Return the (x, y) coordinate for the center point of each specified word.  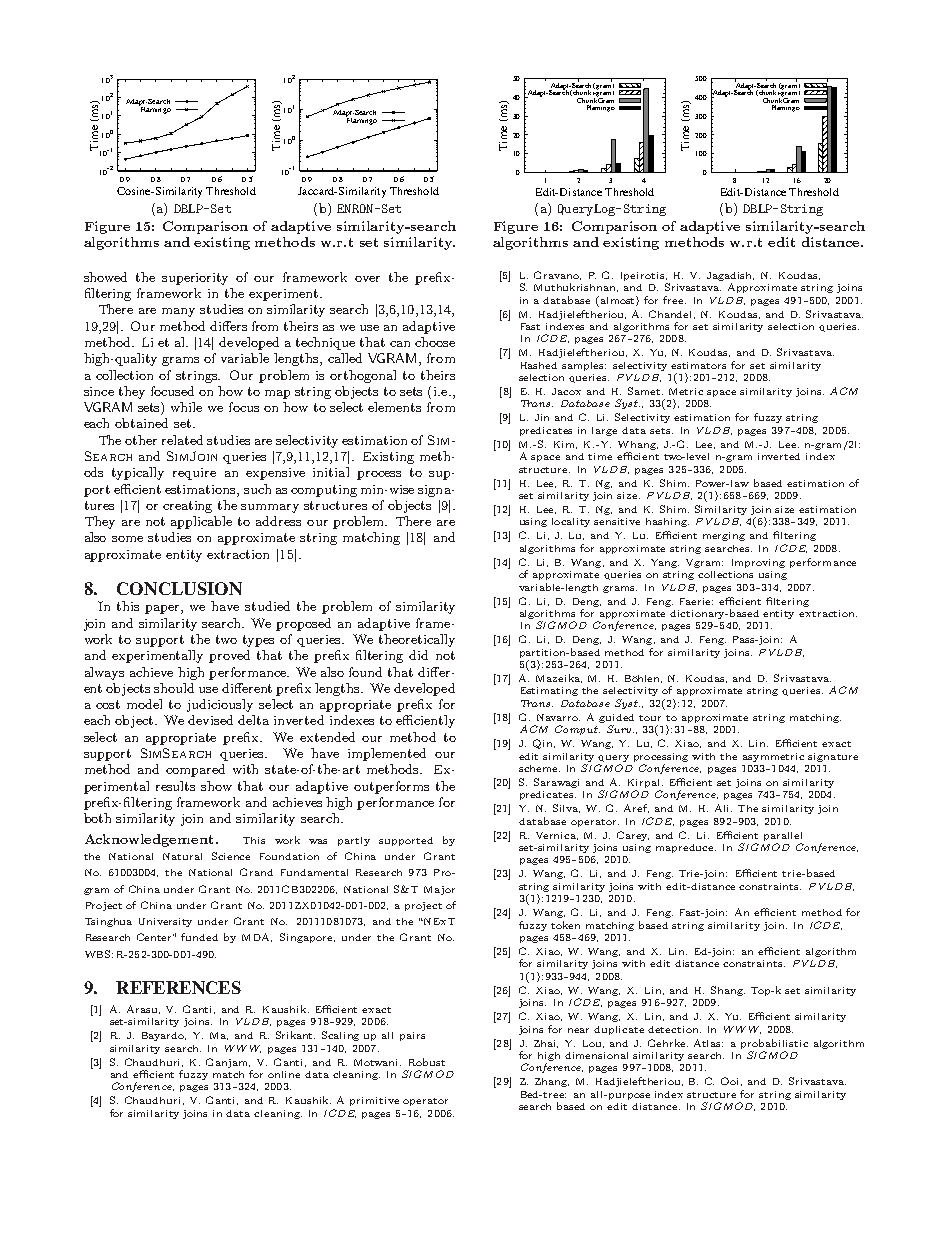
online (284, 1074)
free (674, 300)
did (418, 655)
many (178, 312)
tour (650, 718)
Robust (427, 1062)
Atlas (708, 1043)
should (174, 688)
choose (435, 342)
